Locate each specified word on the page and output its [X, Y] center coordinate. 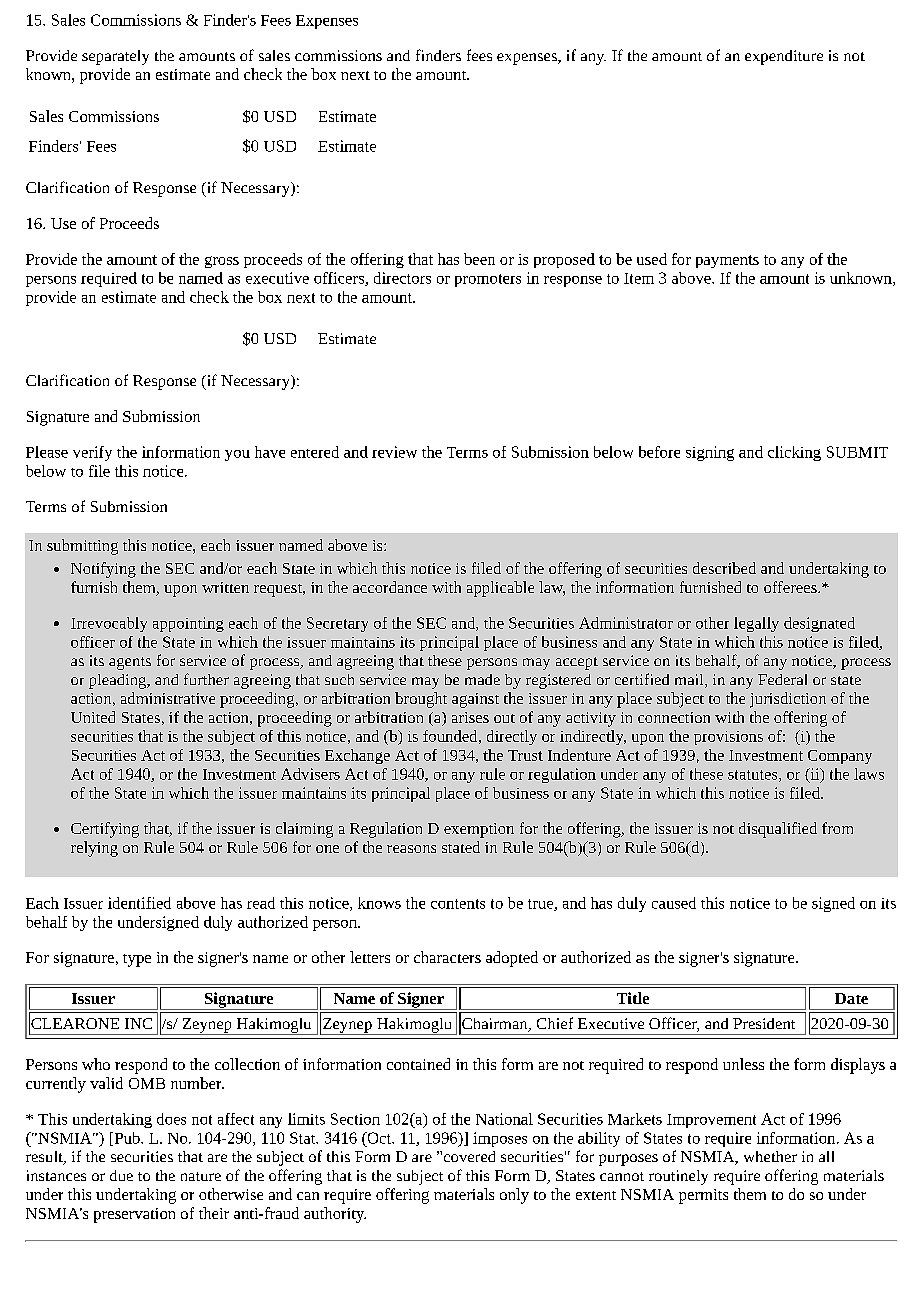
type [137, 960]
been [479, 259]
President [764, 1023]
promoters [488, 280]
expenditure [784, 57]
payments [727, 261]
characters [447, 957]
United [93, 717]
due [121, 1175]
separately [115, 57]
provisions [728, 738]
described [724, 568]
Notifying [103, 570]
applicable [500, 589]
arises [470, 717]
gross [222, 262]
